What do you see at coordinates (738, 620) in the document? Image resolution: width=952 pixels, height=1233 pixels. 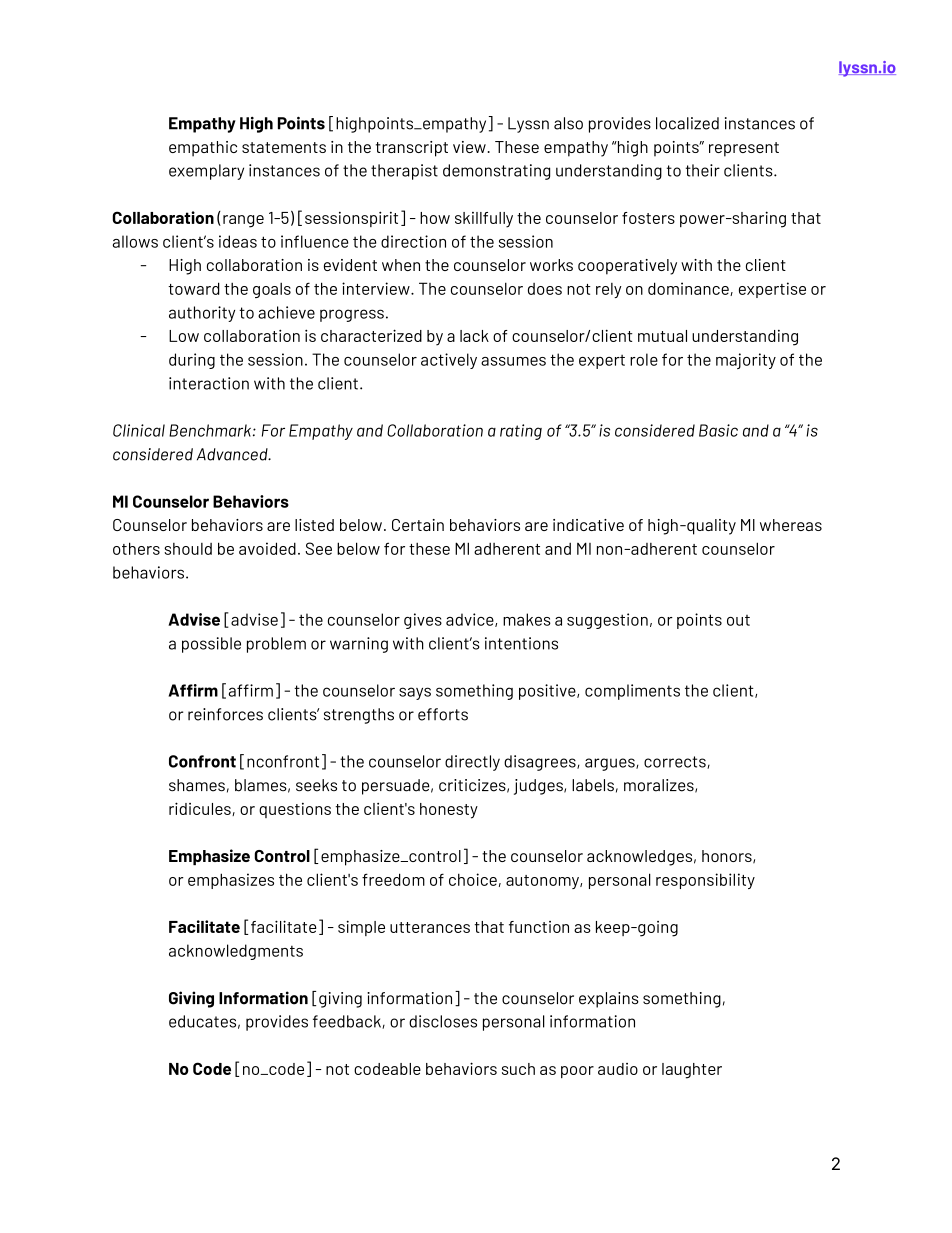 I see `out` at bounding box center [738, 620].
